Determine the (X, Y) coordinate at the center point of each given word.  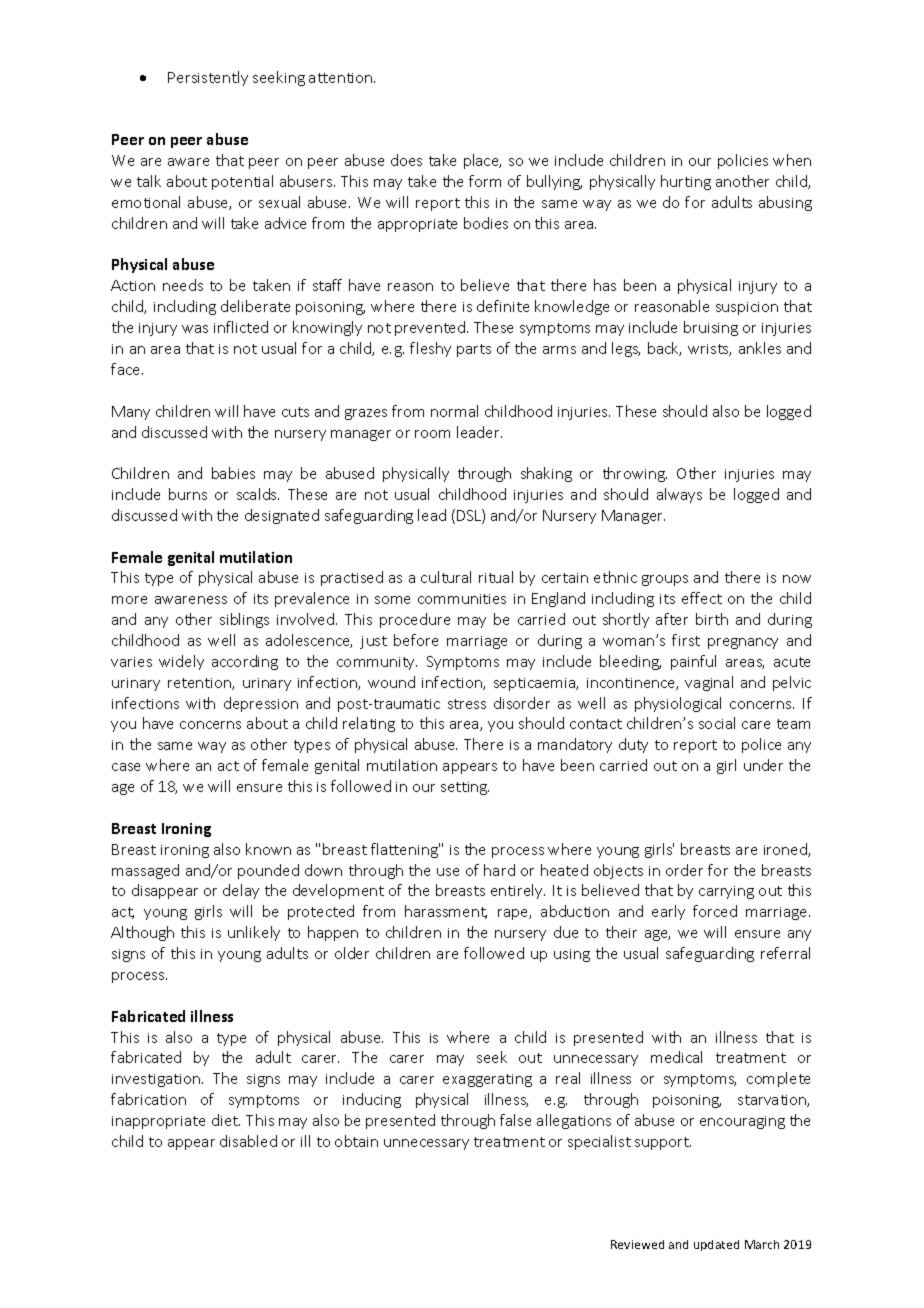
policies (743, 161)
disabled (248, 1141)
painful (693, 662)
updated (716, 1245)
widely (181, 662)
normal (454, 411)
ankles (760, 348)
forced (715, 911)
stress (467, 704)
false (515, 1120)
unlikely (254, 933)
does (406, 160)
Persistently (208, 78)
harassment (446, 912)
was (195, 329)
